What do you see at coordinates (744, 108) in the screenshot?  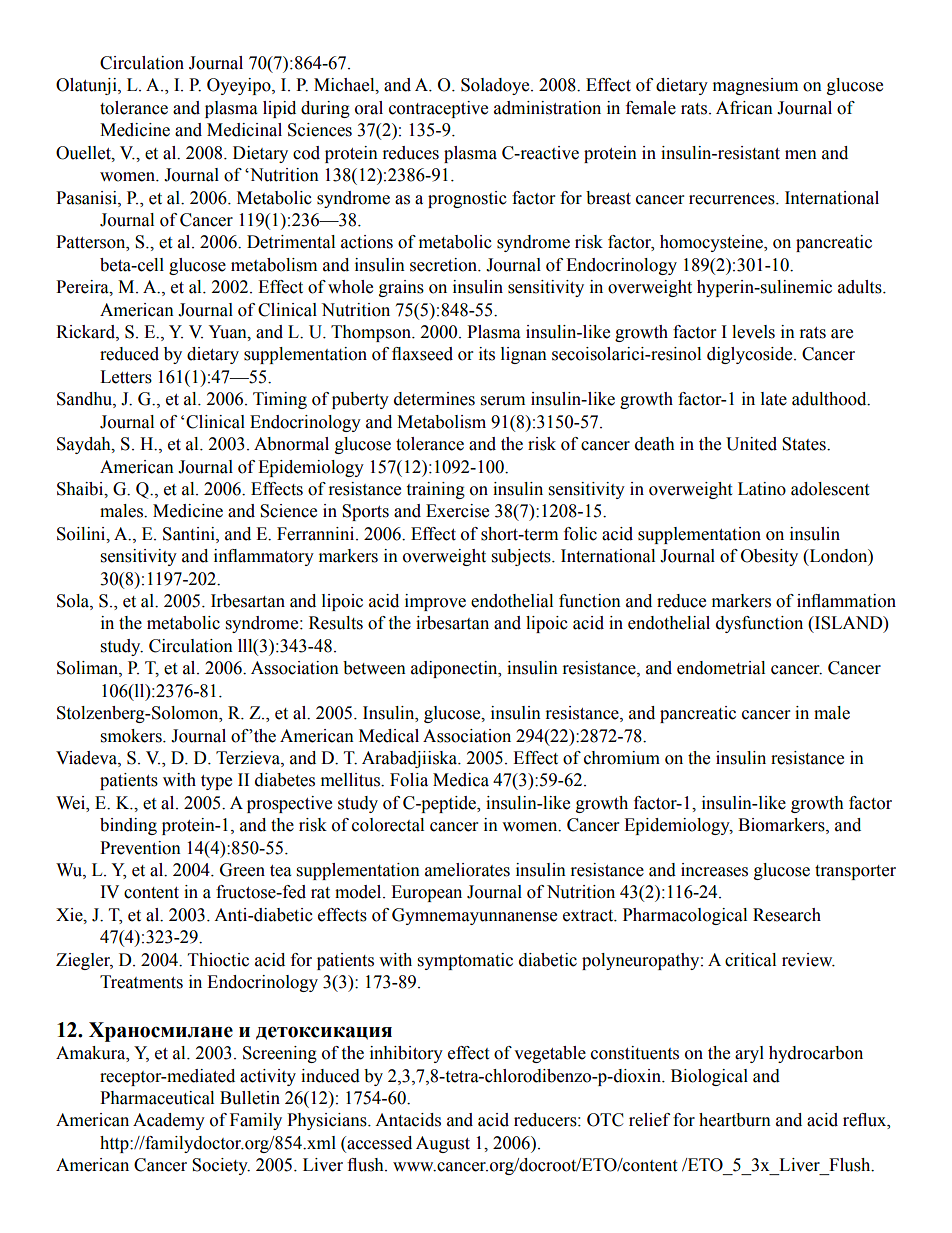 I see `African` at bounding box center [744, 108].
